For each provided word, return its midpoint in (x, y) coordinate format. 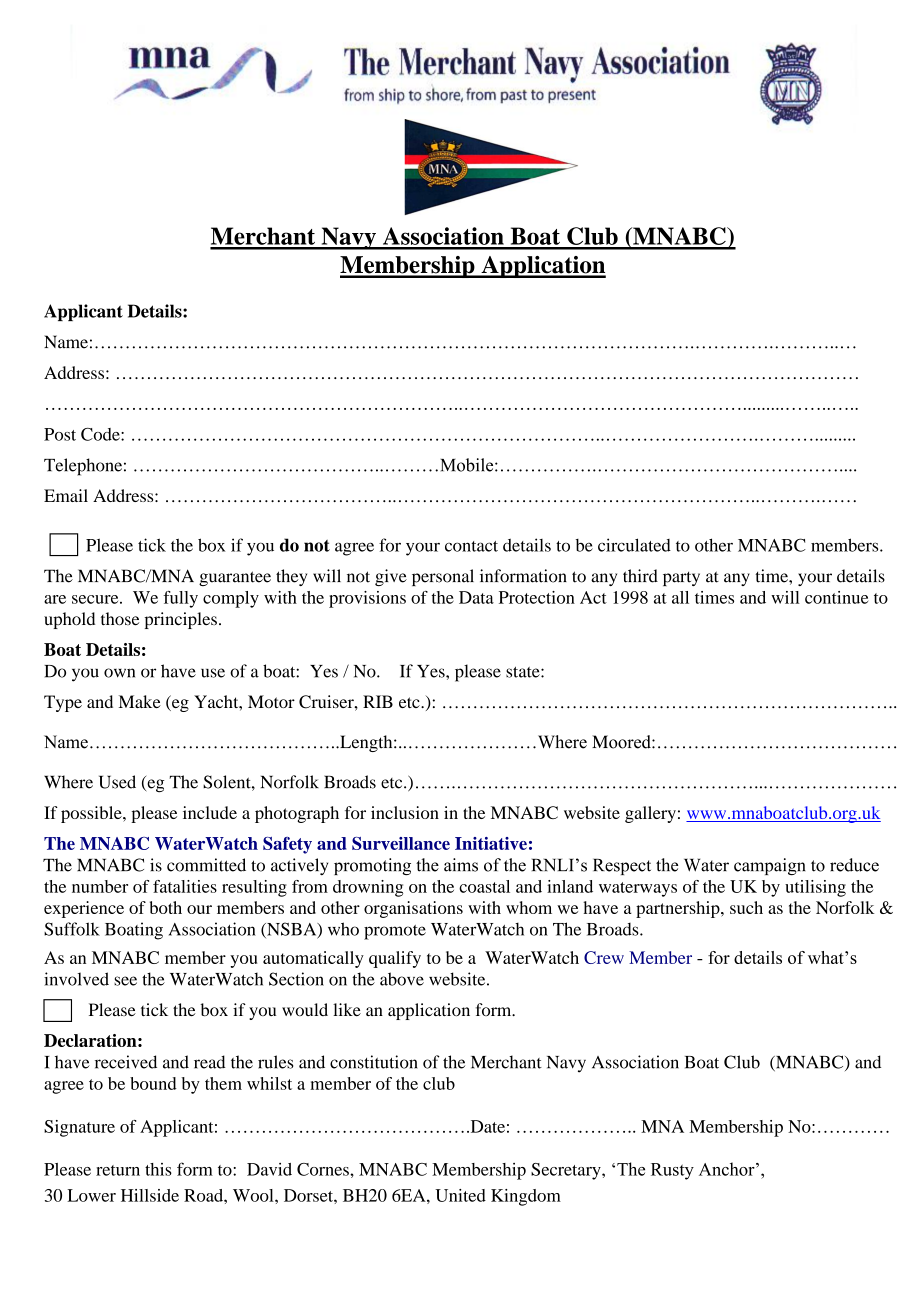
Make (140, 701)
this (158, 1169)
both (166, 907)
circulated (634, 545)
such (746, 907)
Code (101, 434)
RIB (378, 701)
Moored (622, 742)
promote (395, 932)
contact (471, 546)
